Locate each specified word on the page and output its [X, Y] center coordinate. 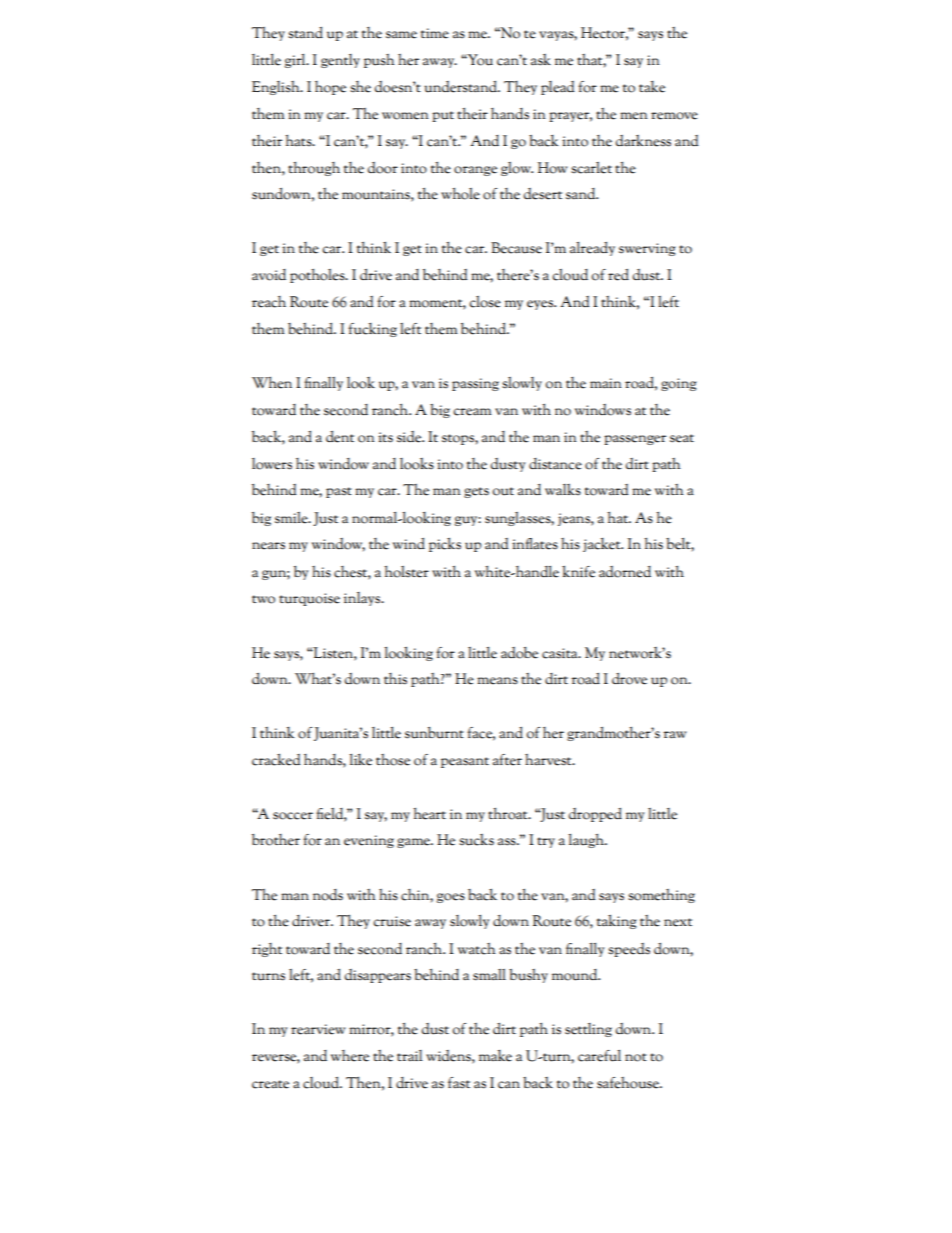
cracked [276, 759]
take [652, 87]
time [435, 33]
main [606, 383]
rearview [318, 1029]
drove [629, 679]
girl [296, 61]
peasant [465, 762]
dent [340, 437]
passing [475, 384]
